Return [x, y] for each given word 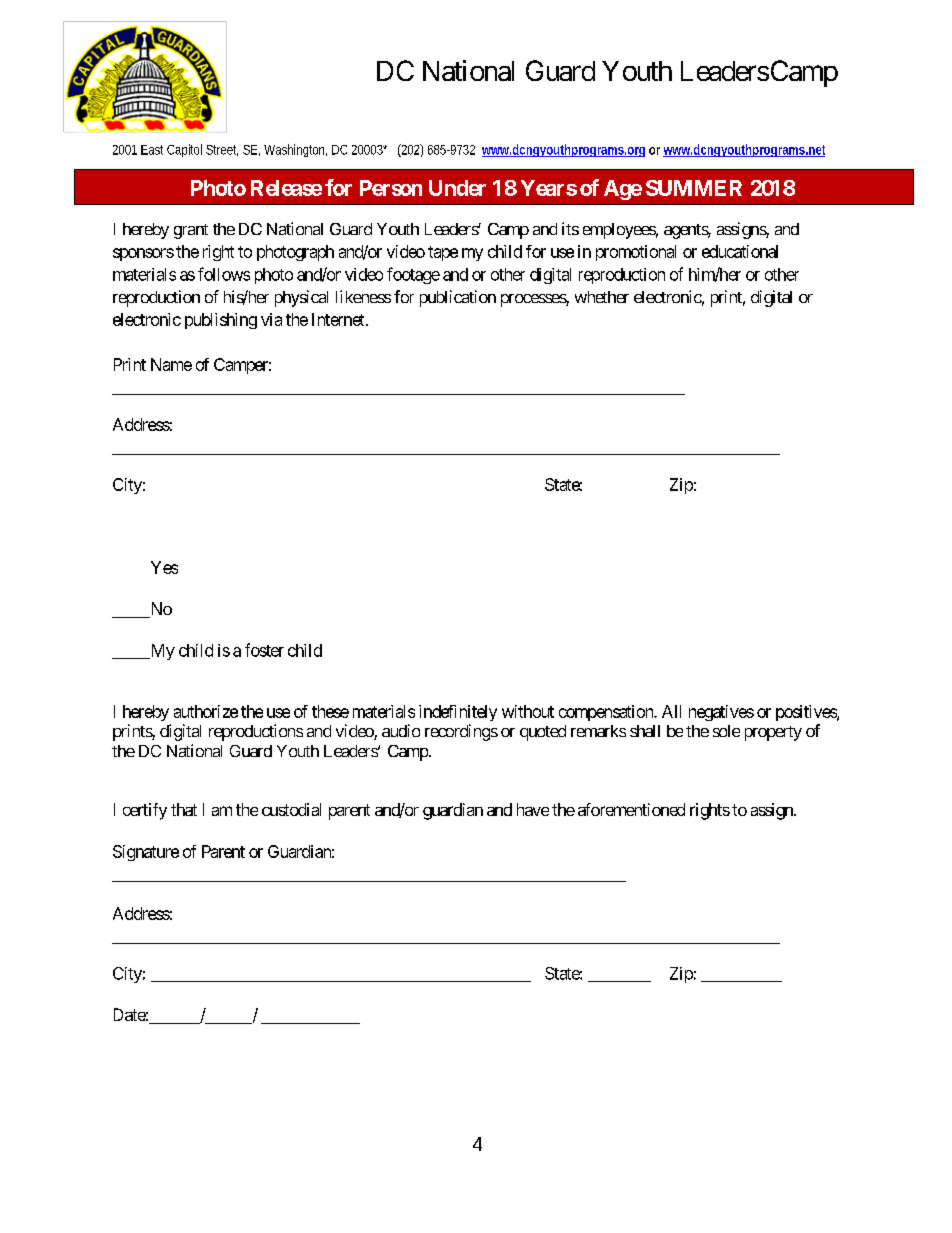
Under [457, 188]
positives [807, 713]
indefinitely [458, 713]
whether [602, 297]
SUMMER [694, 188]
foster [264, 650]
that [184, 809]
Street [222, 150]
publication [458, 298]
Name [171, 364]
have [533, 809]
